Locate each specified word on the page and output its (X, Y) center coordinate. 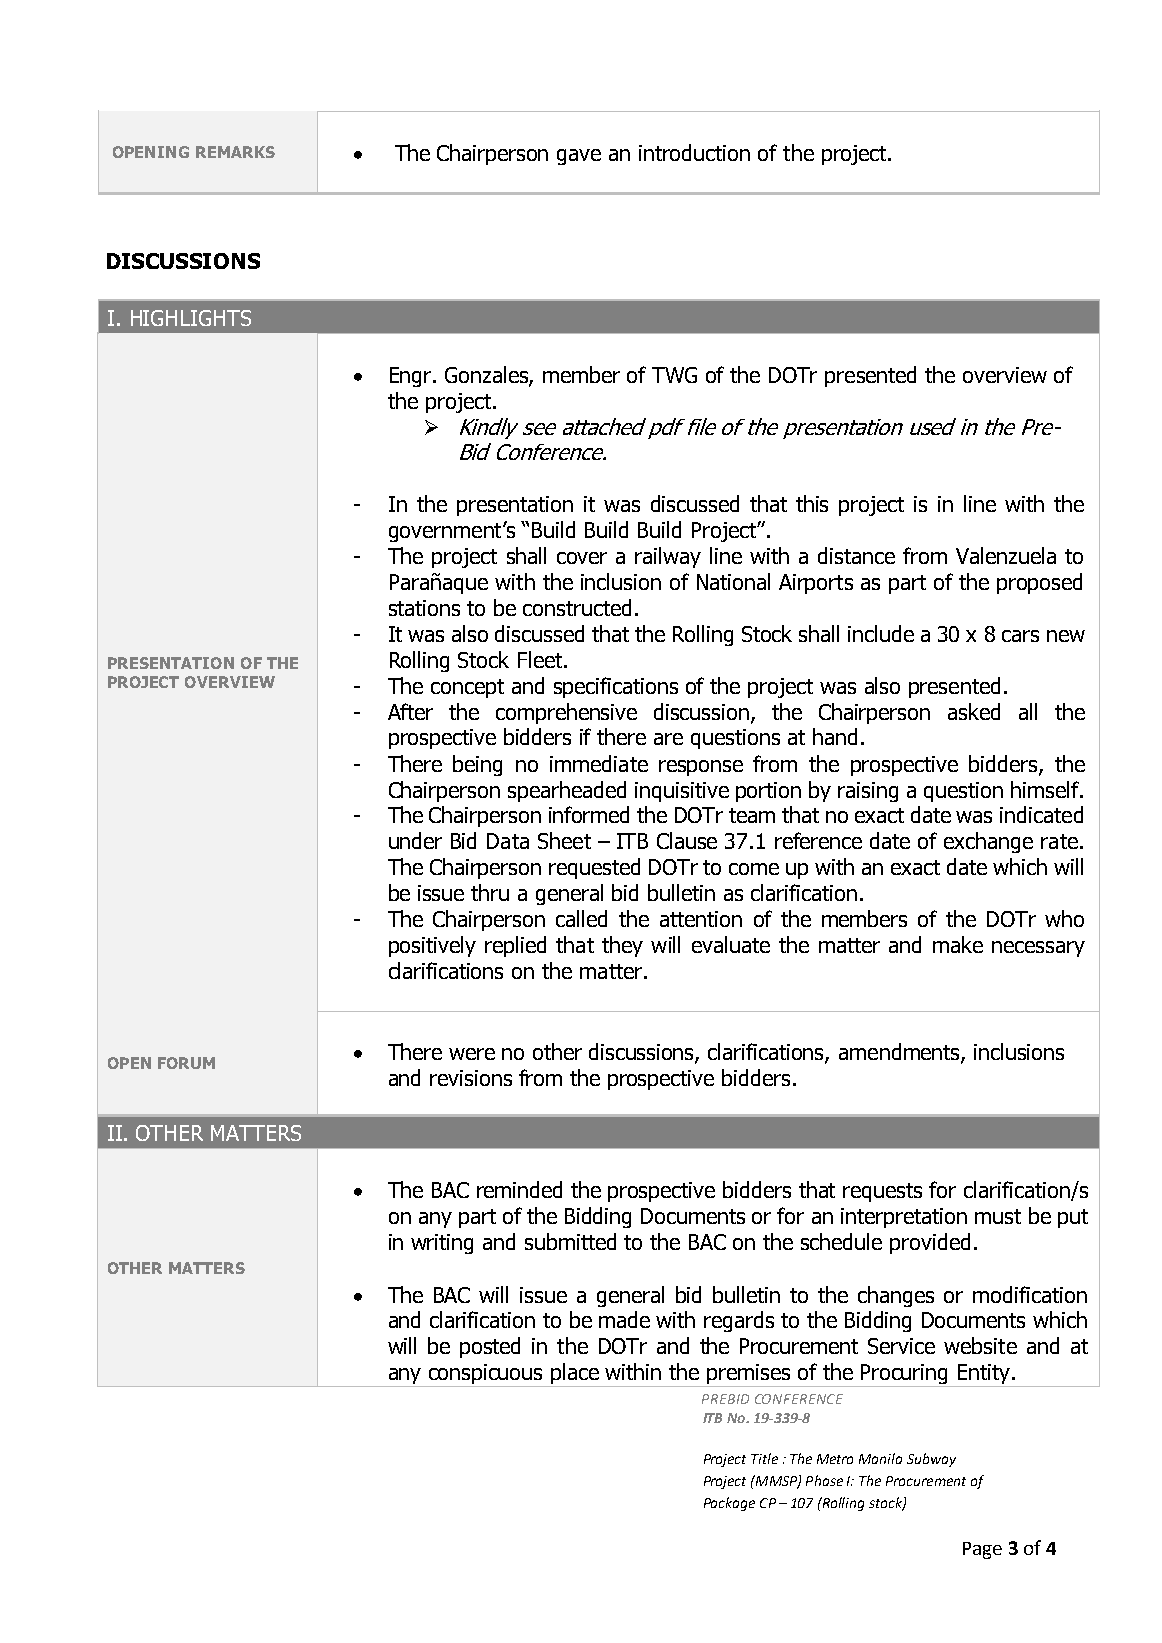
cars (1020, 636)
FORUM (186, 1063)
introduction (694, 152)
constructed (577, 607)
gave (579, 157)
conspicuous (486, 1375)
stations (424, 608)
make (958, 944)
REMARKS (235, 152)
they (622, 946)
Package (729, 1504)
